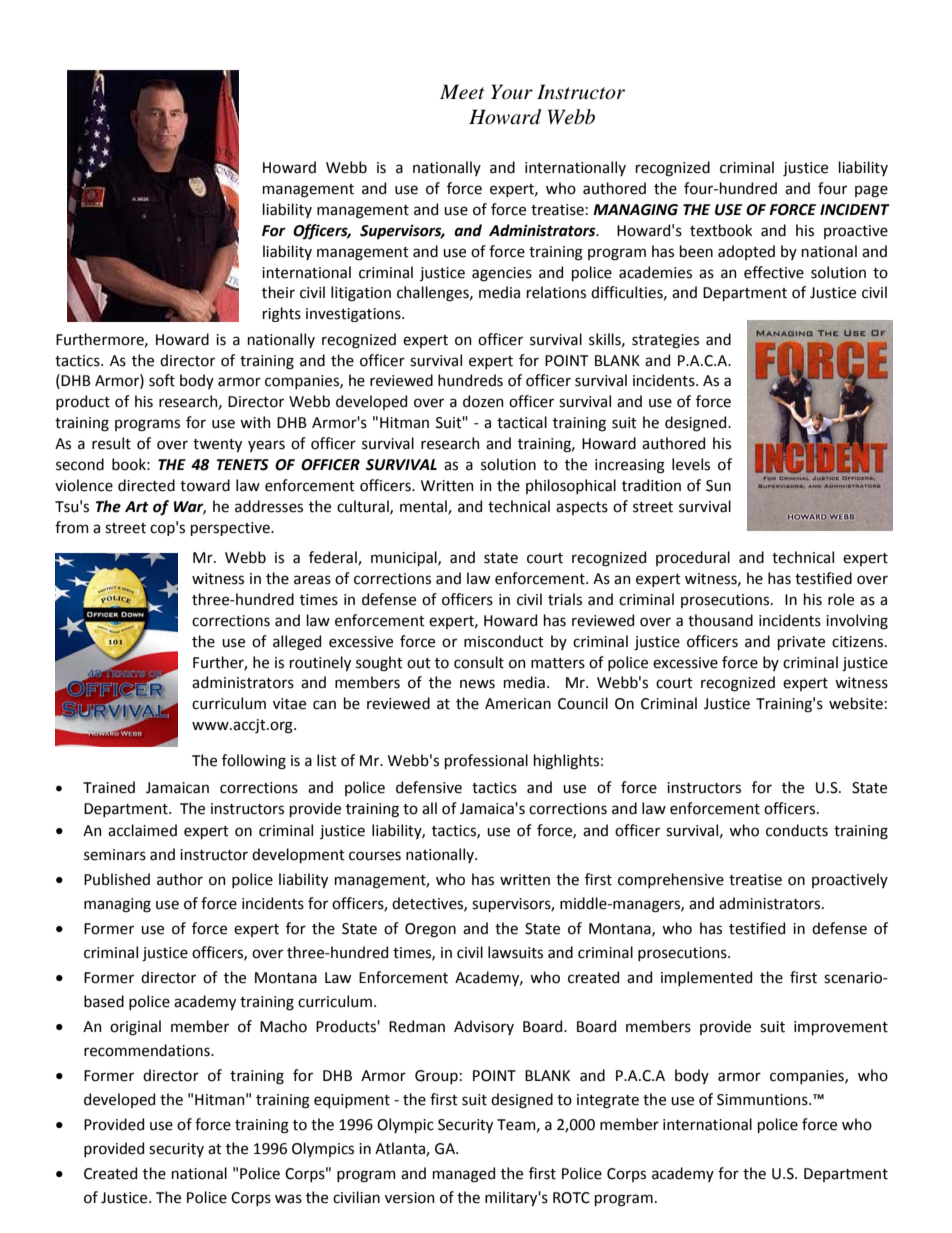 This screenshot has height=1233, width=952. Describe the element at coordinates (278, 292) in the screenshot. I see `their` at that location.
